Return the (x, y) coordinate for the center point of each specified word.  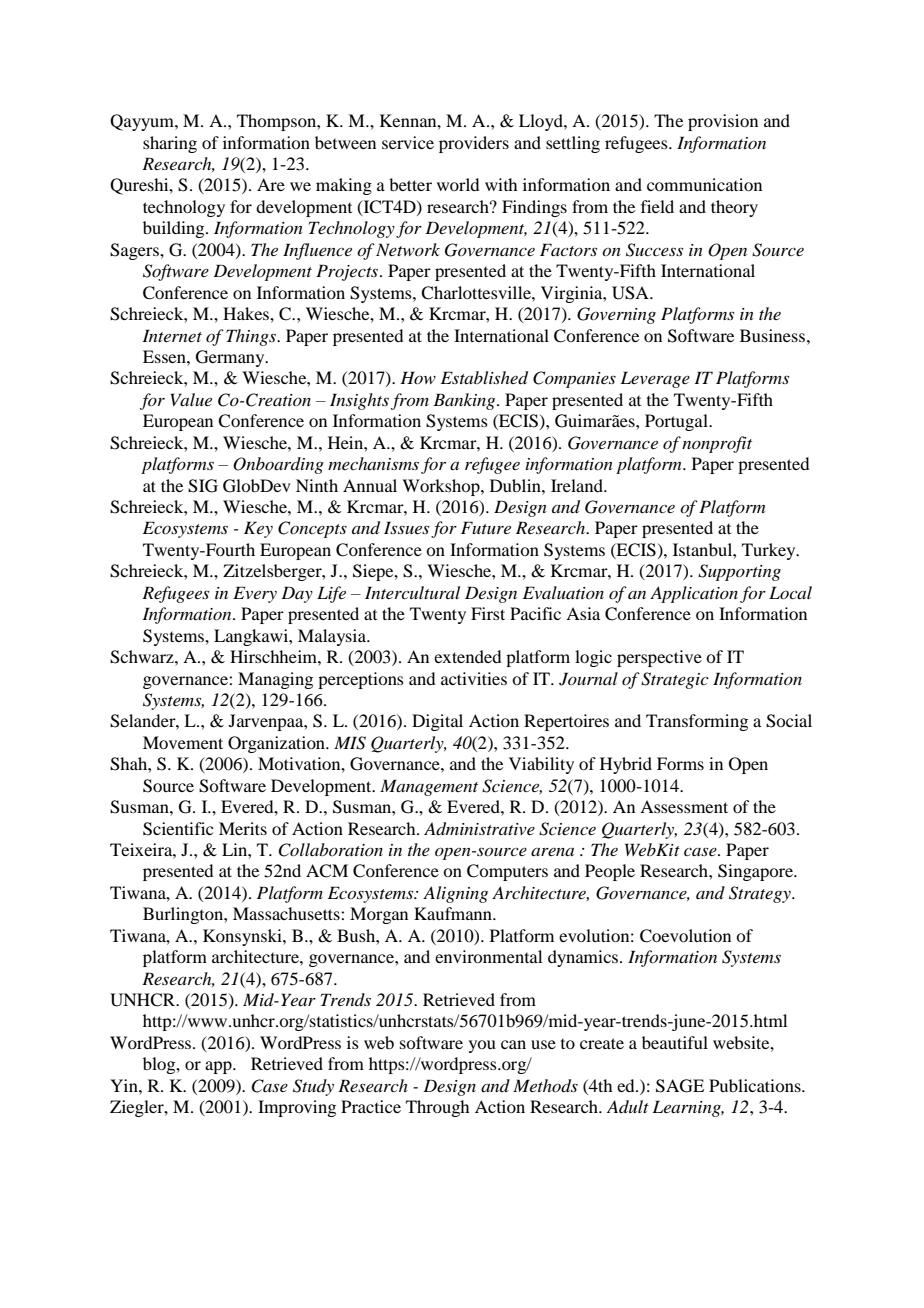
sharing (170, 144)
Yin (125, 1085)
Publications (756, 1085)
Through (437, 1108)
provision (723, 122)
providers (474, 144)
